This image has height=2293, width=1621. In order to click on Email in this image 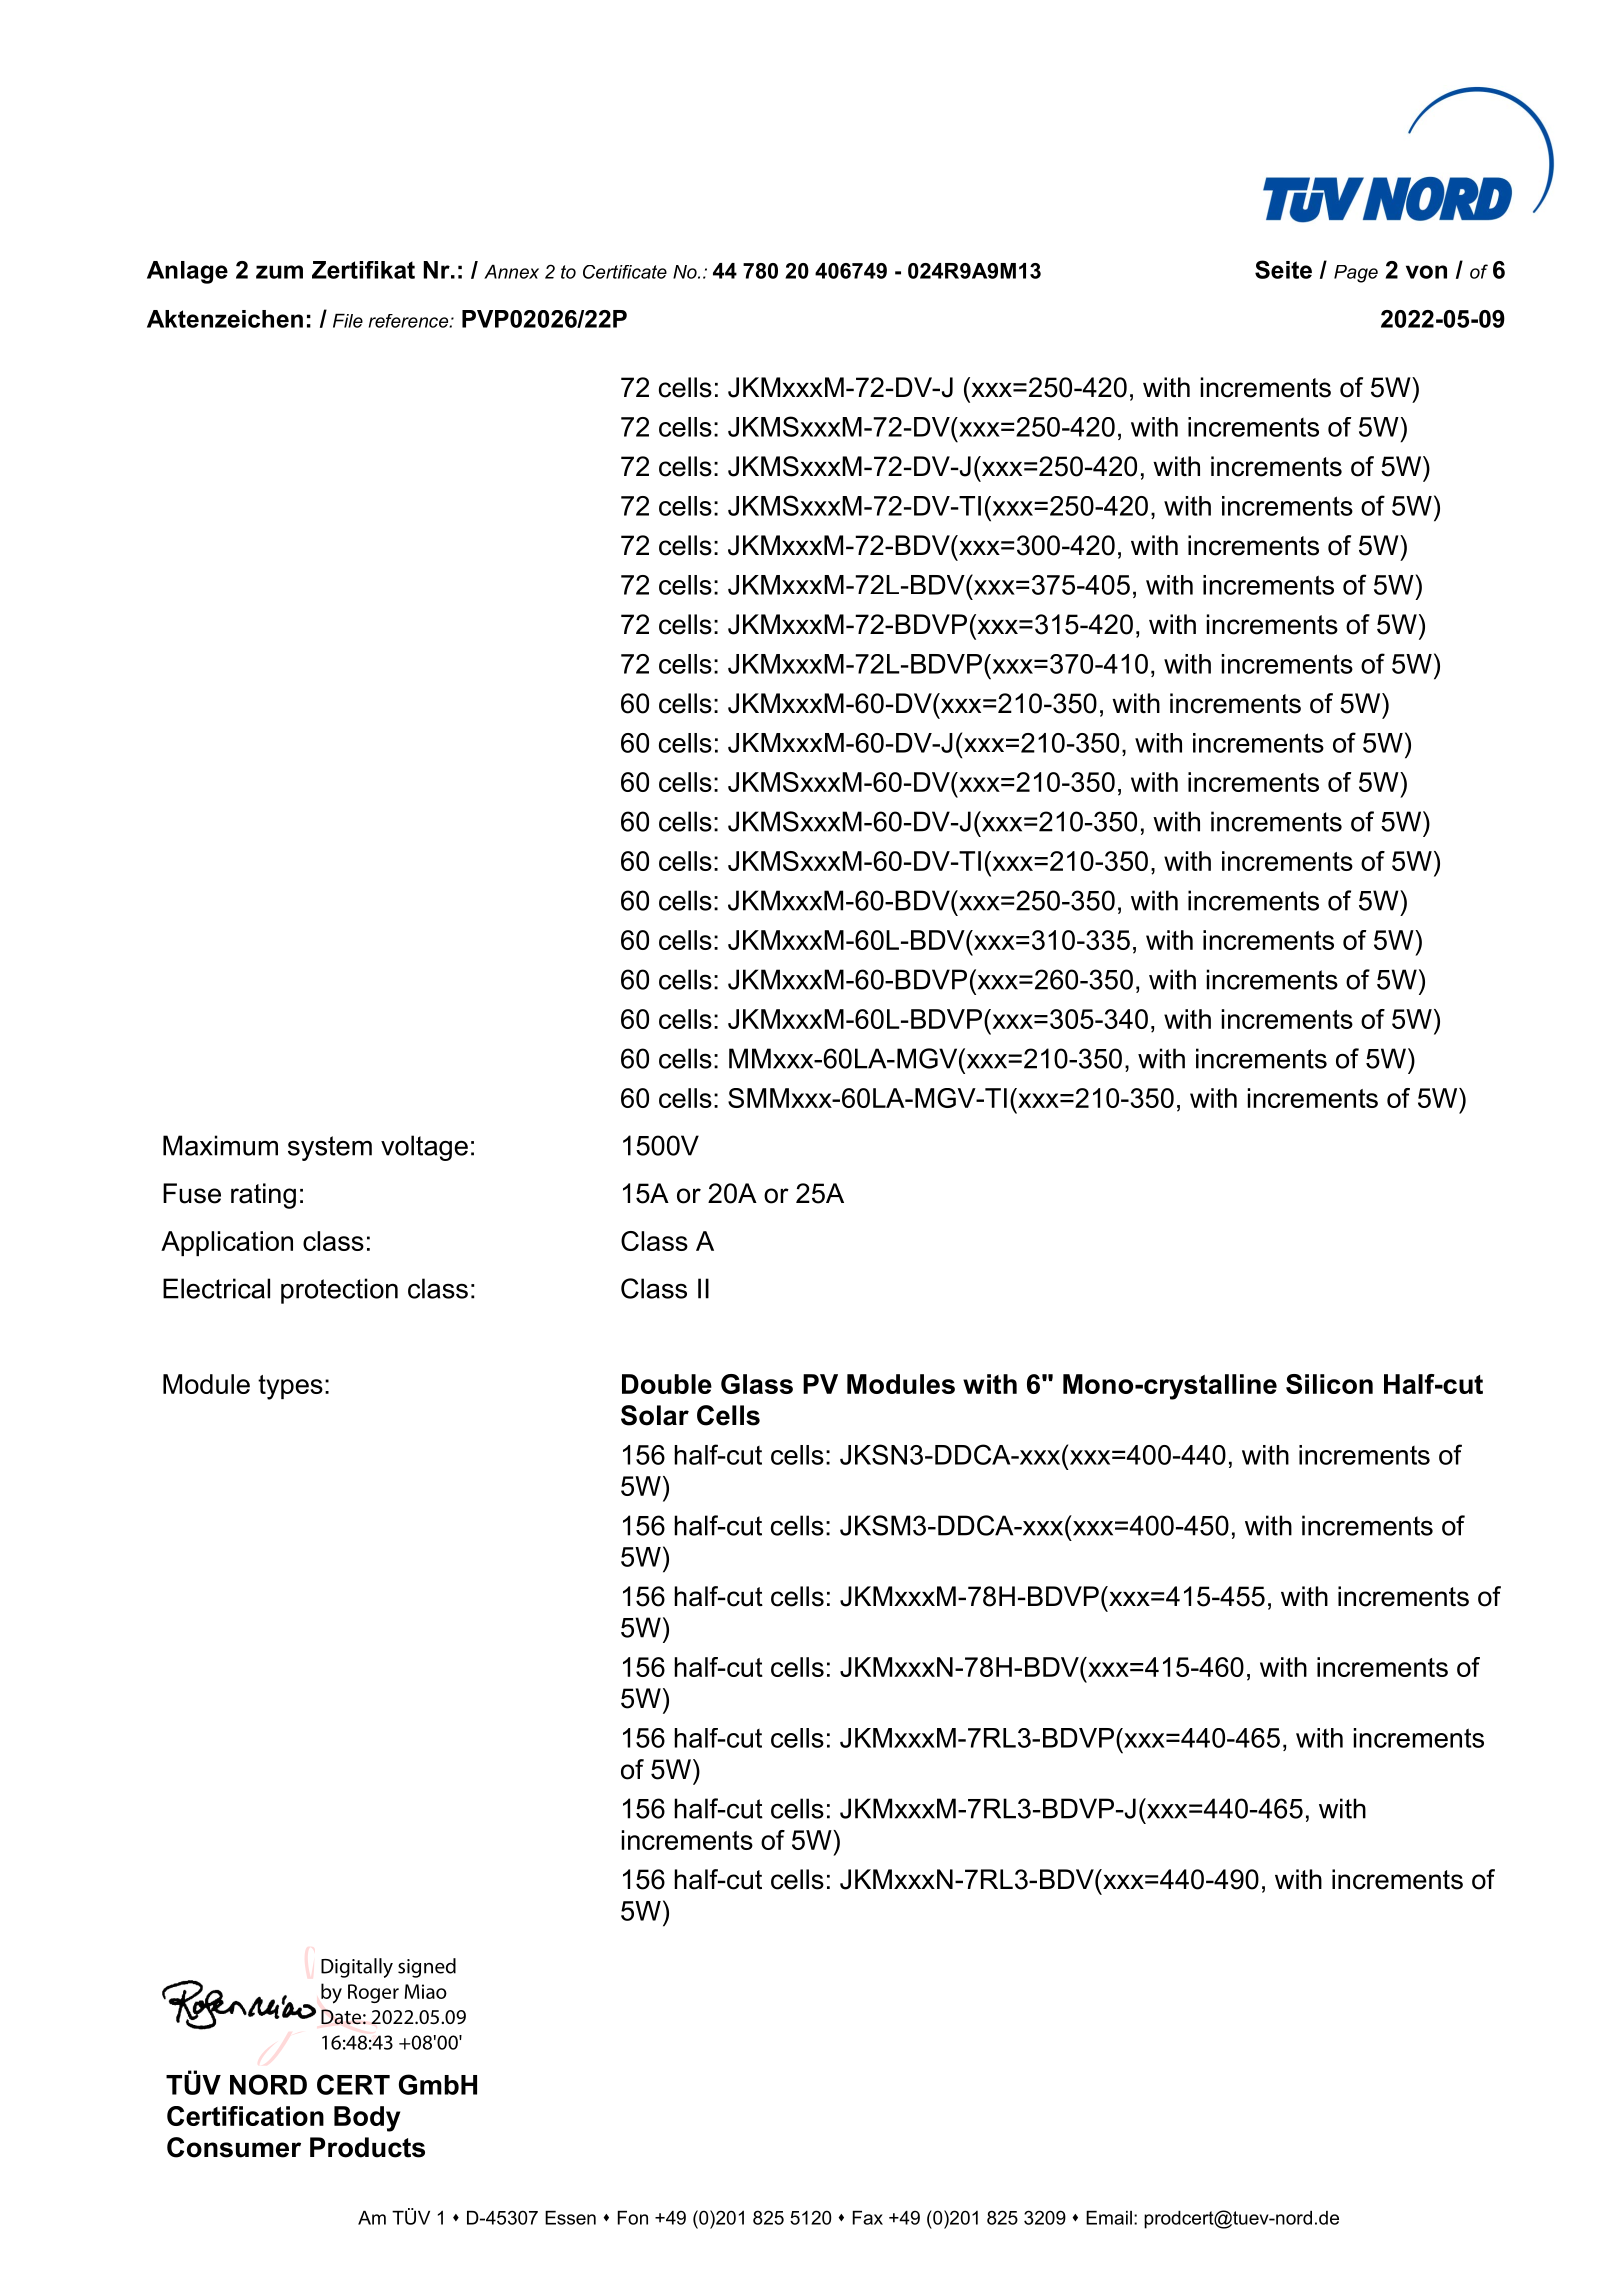, I will do `click(1109, 2218)`.
